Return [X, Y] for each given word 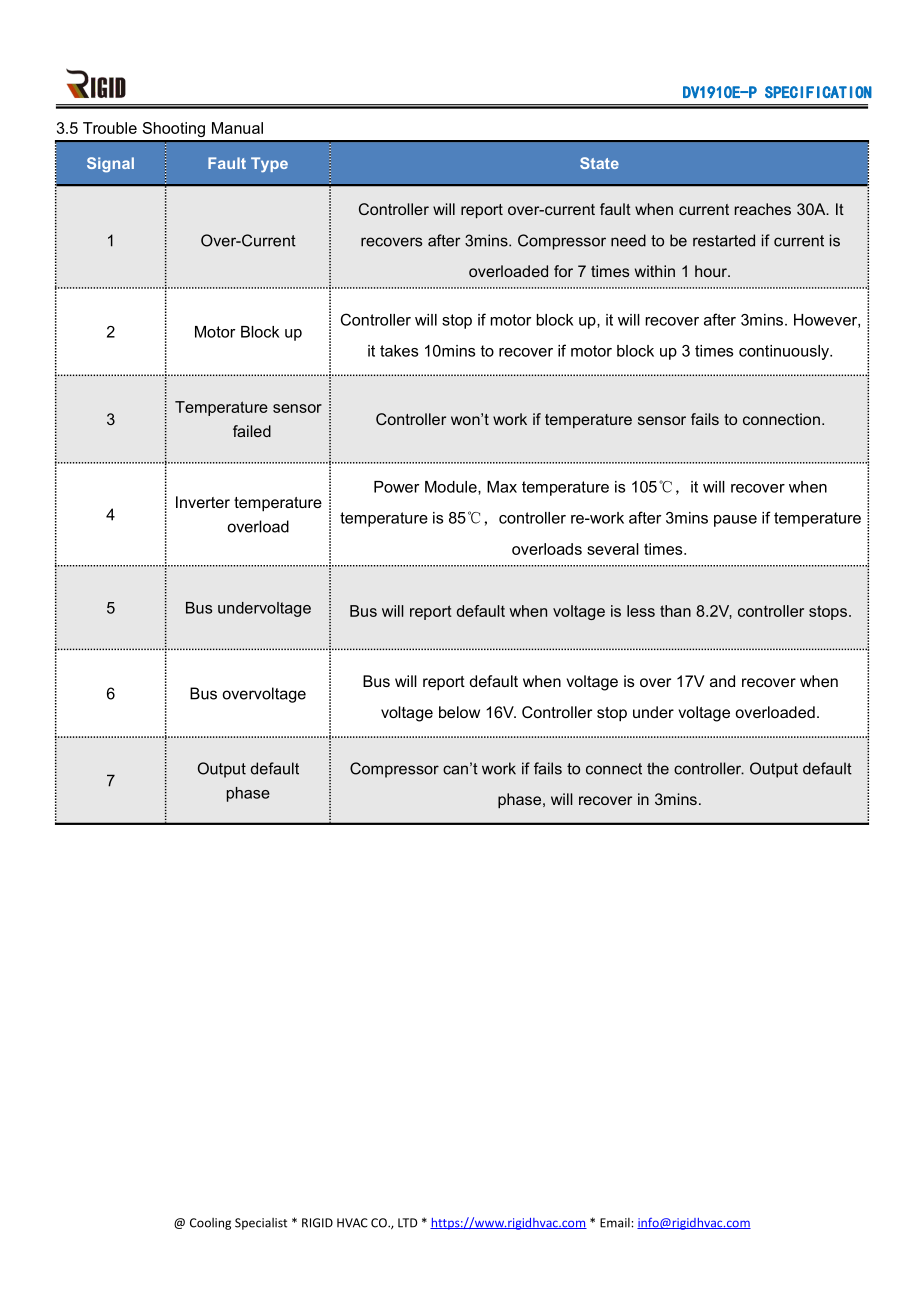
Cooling [210, 1224]
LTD [407, 1223]
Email [616, 1223]
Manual [237, 128]
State [599, 163]
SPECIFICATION [818, 92]
